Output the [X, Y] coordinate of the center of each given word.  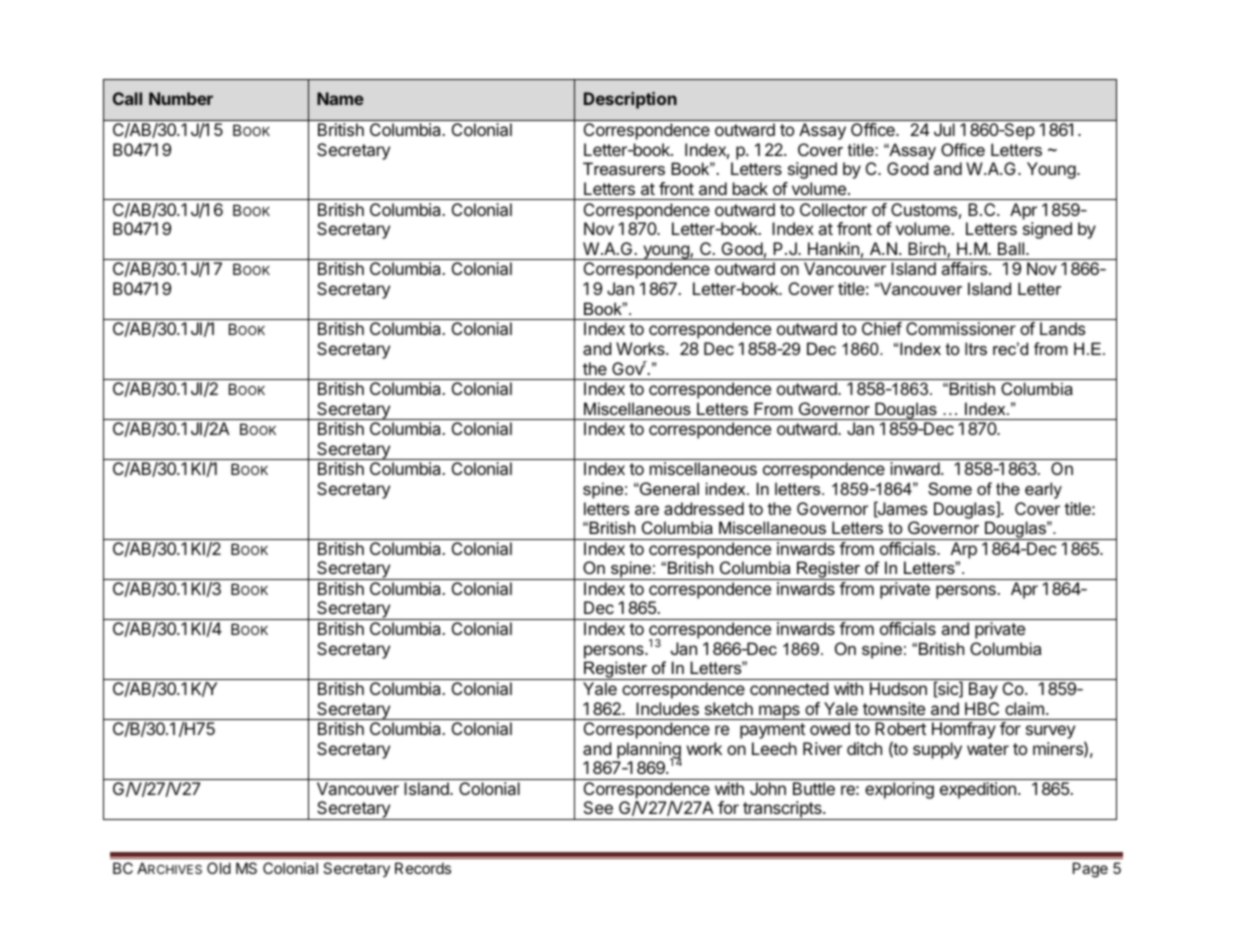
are [647, 510]
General [668, 488]
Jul [944, 129]
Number [181, 98]
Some [950, 488]
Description [630, 100]
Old [219, 868]
